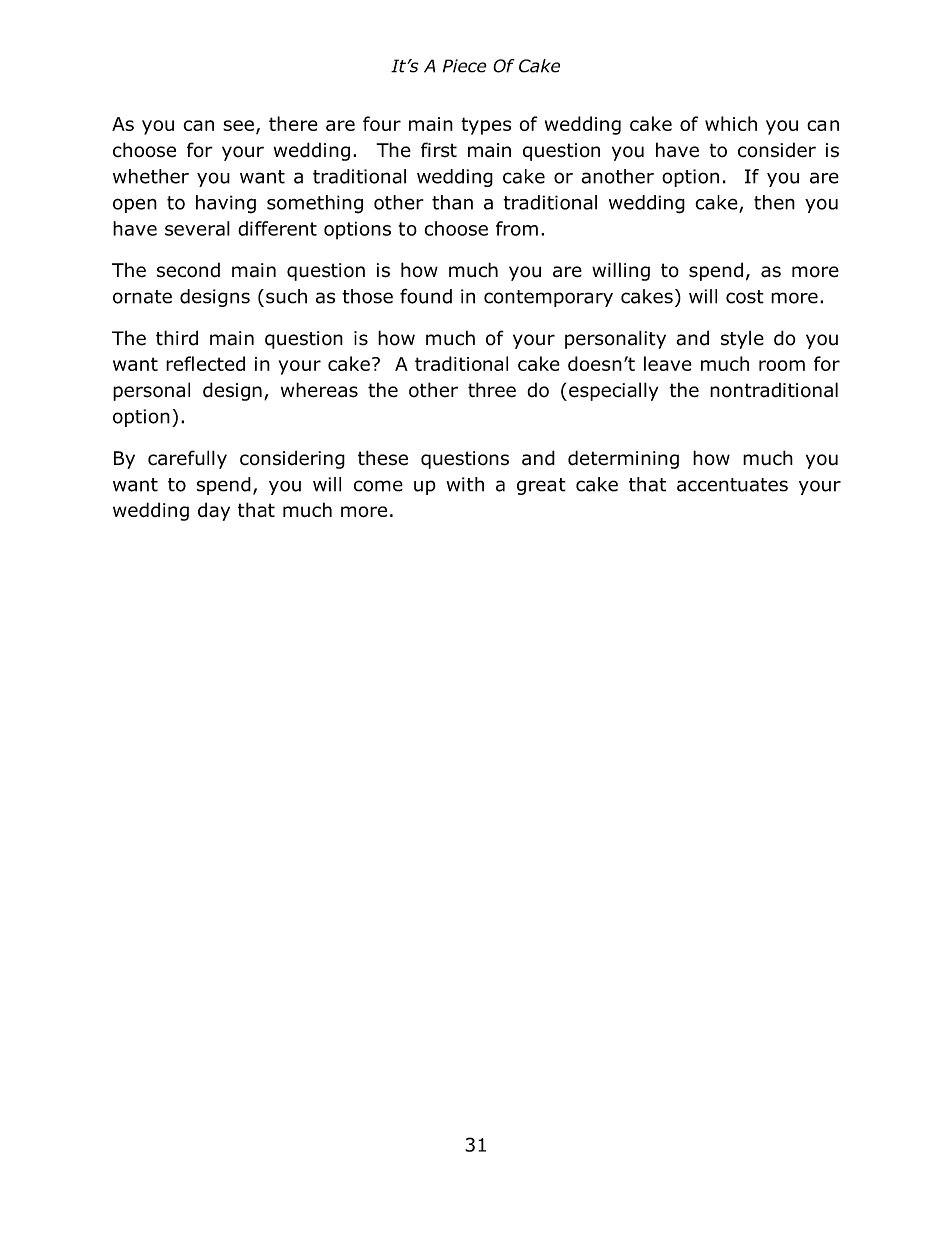 Image resolution: width=952 pixels, height=1233 pixels. Describe the element at coordinates (238, 125) in the image. I see `see` at that location.
